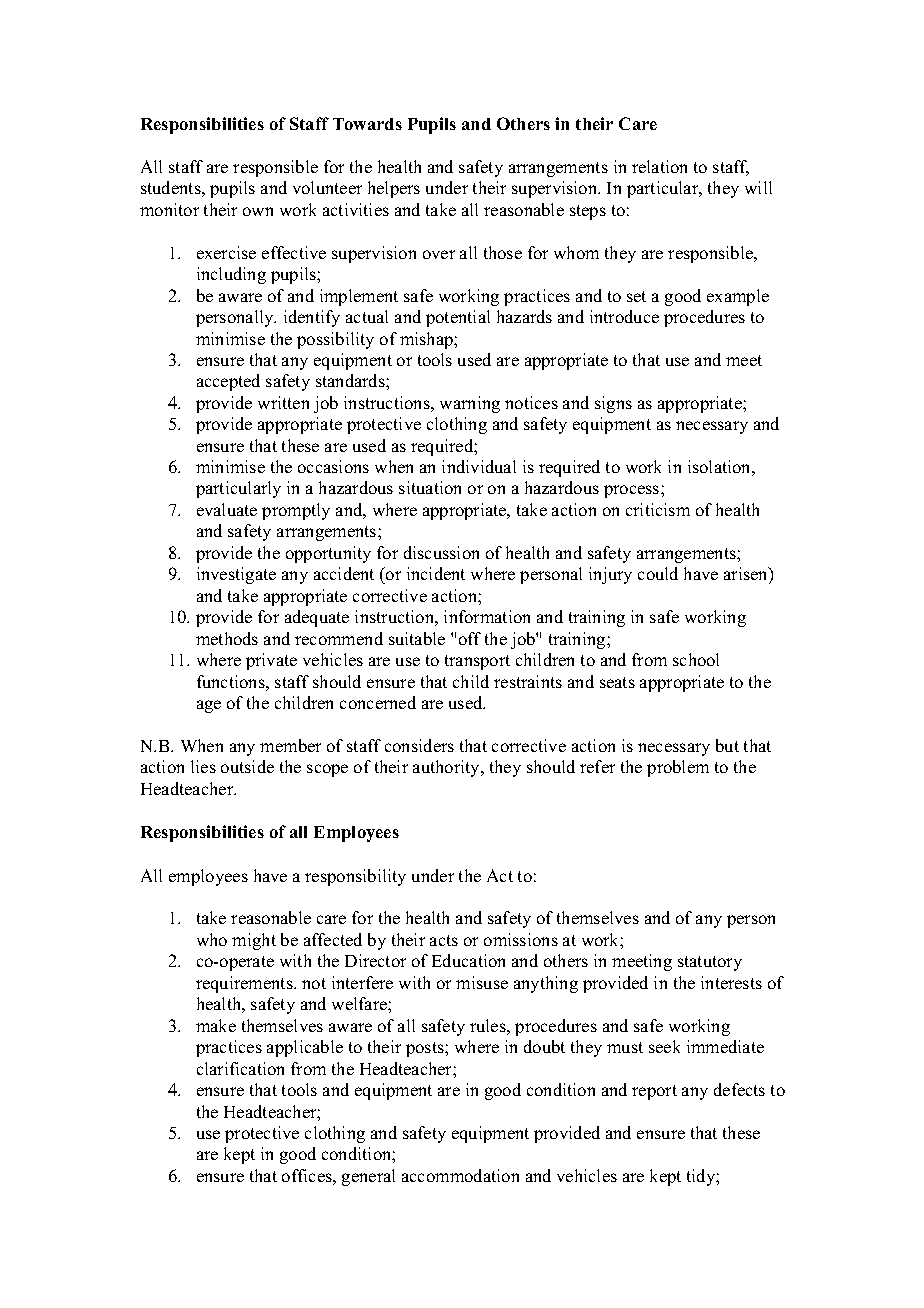  Describe the element at coordinates (659, 166) in the document. I see `relation` at that location.
